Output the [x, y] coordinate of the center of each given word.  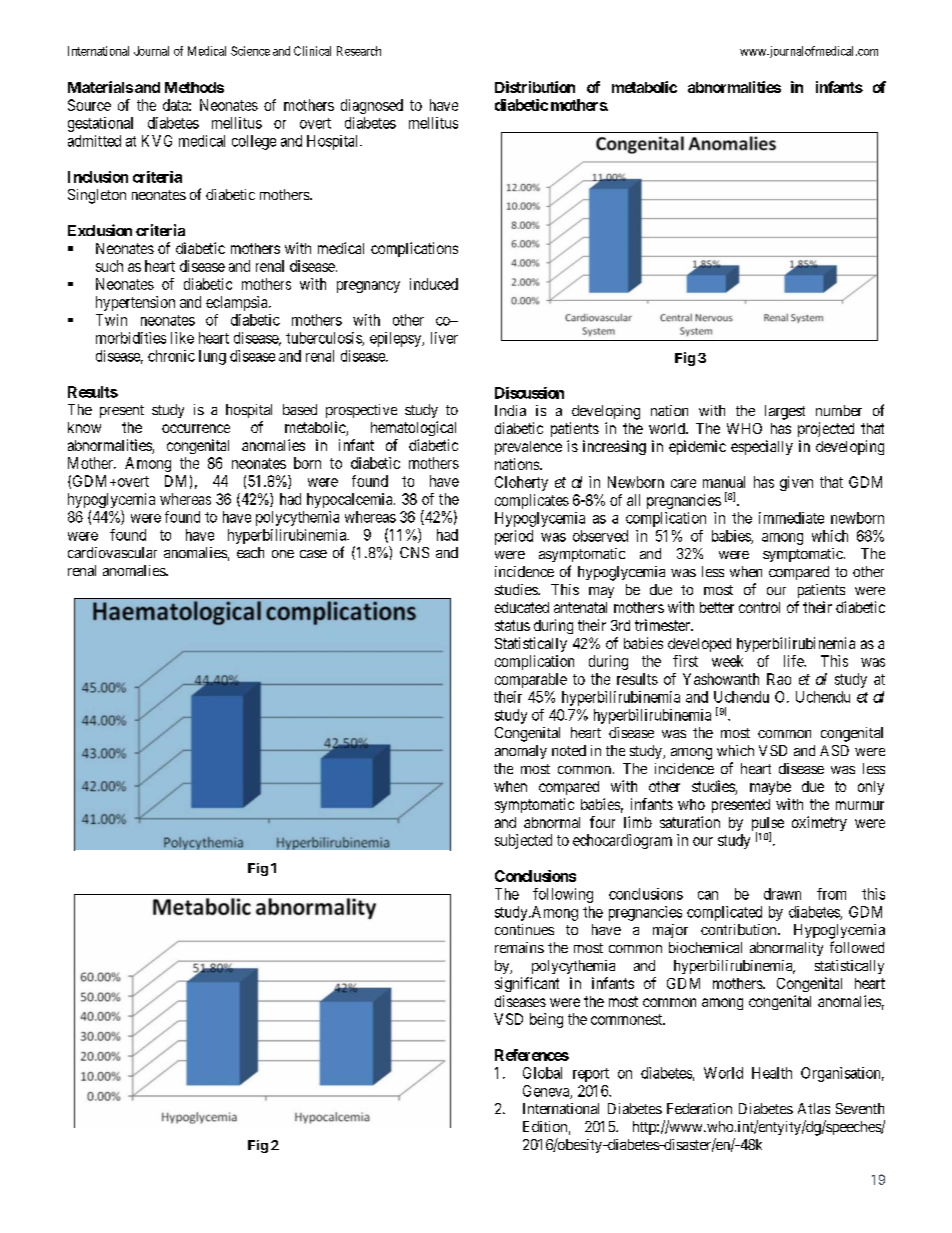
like [182, 338]
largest [785, 412]
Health [772, 1073]
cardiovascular [112, 552]
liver [444, 338]
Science [250, 51]
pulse [768, 825]
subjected [523, 841]
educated [522, 607]
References [532, 1055]
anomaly [521, 752]
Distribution [535, 87]
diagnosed [372, 106]
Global [542, 1073]
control [759, 607]
